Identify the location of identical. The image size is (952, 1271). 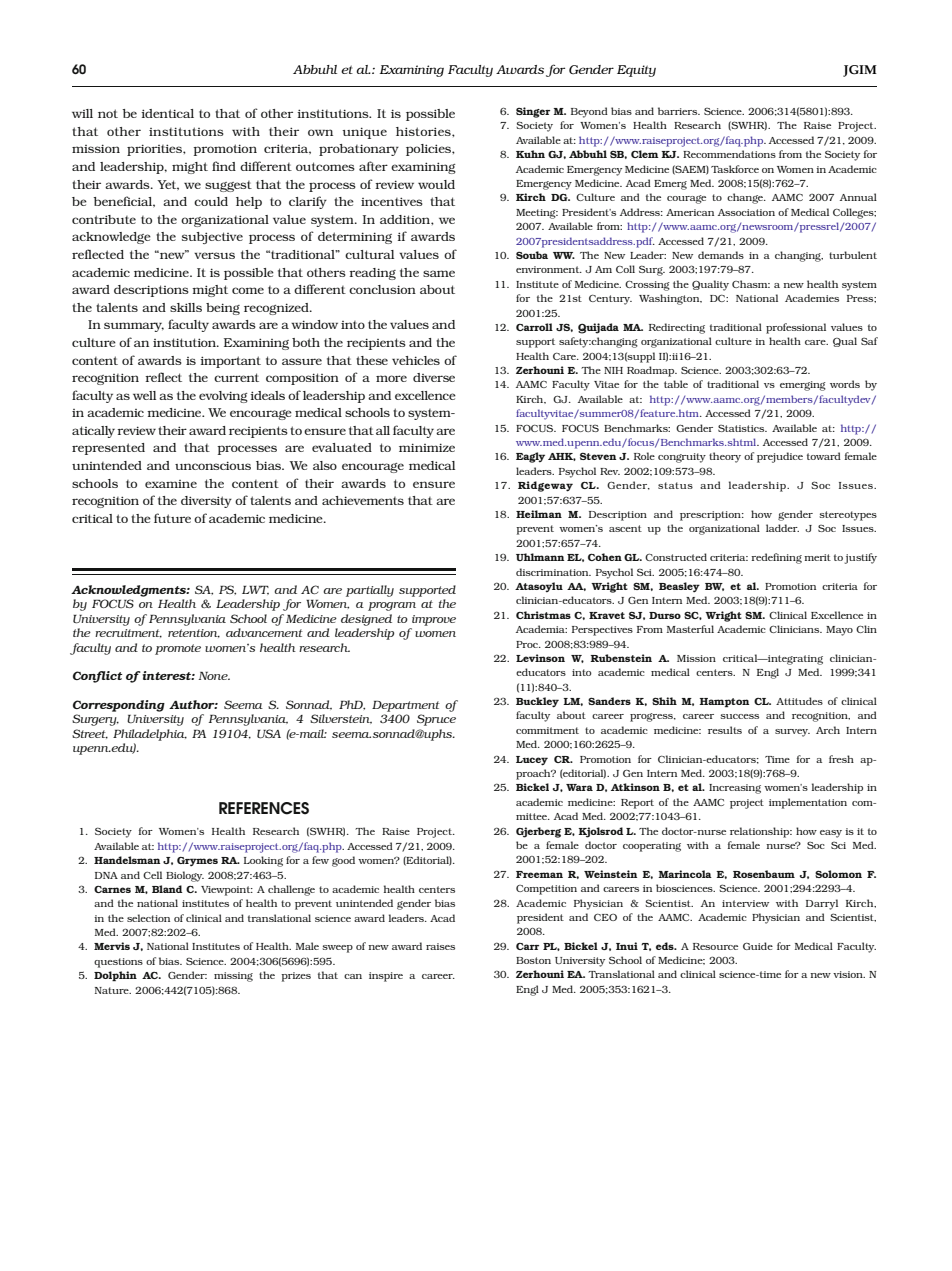
(167, 113).
